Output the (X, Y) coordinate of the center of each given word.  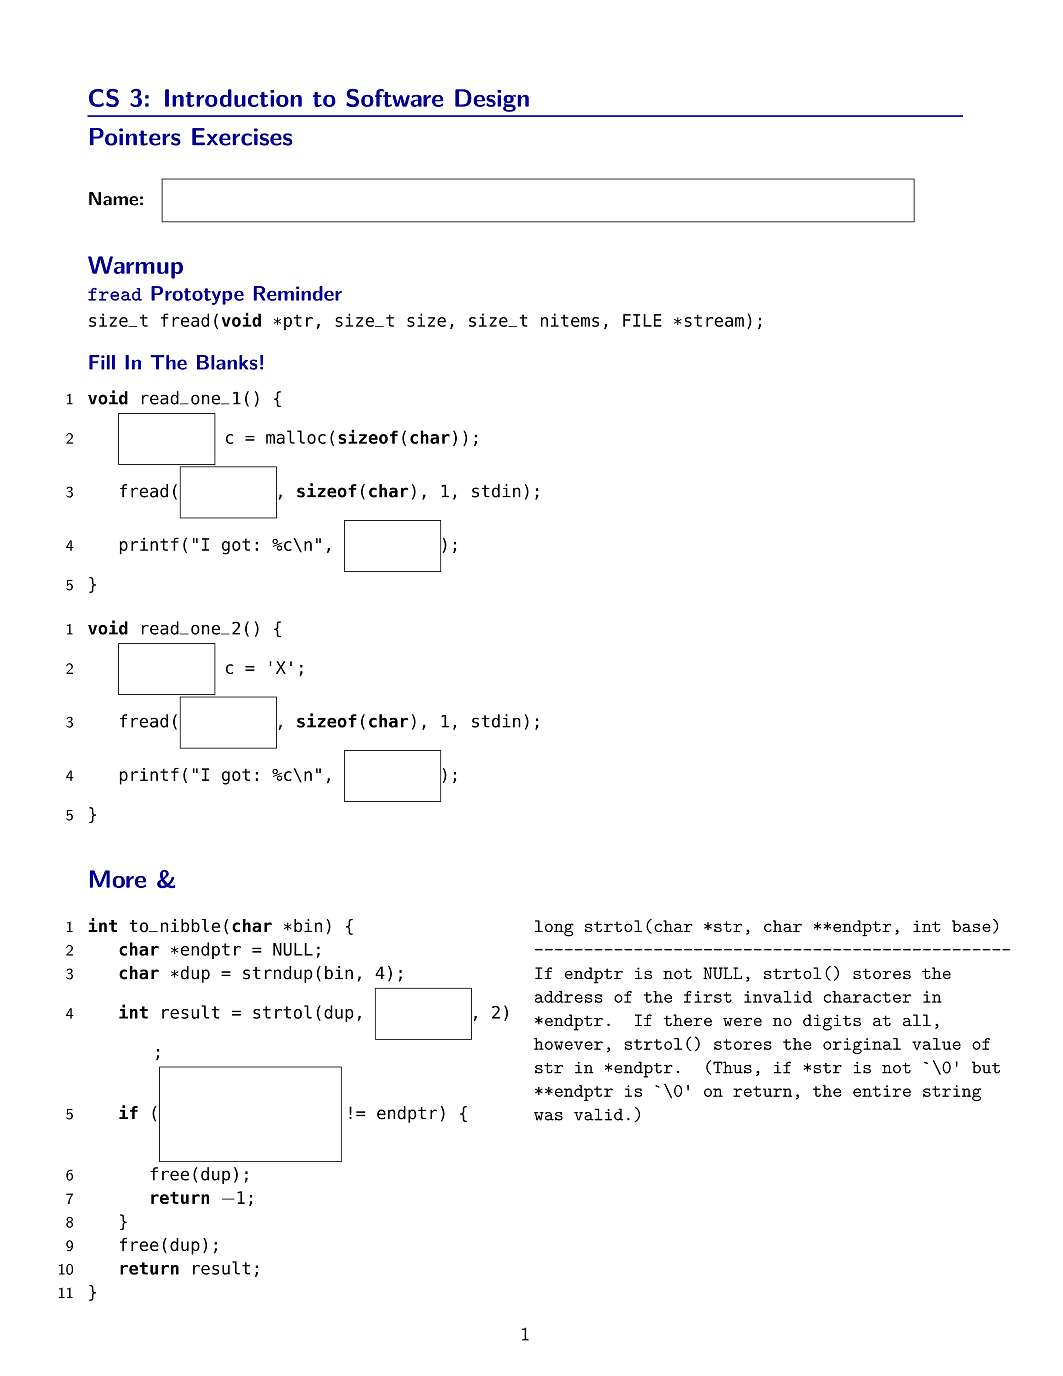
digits (832, 1022)
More (118, 879)
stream (714, 320)
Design (492, 100)
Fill (102, 362)
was (548, 1116)
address (569, 997)
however (568, 1044)
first (708, 997)
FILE (642, 320)
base (971, 926)
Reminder (297, 293)
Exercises (242, 137)
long (554, 928)
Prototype (197, 295)
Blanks (227, 362)
